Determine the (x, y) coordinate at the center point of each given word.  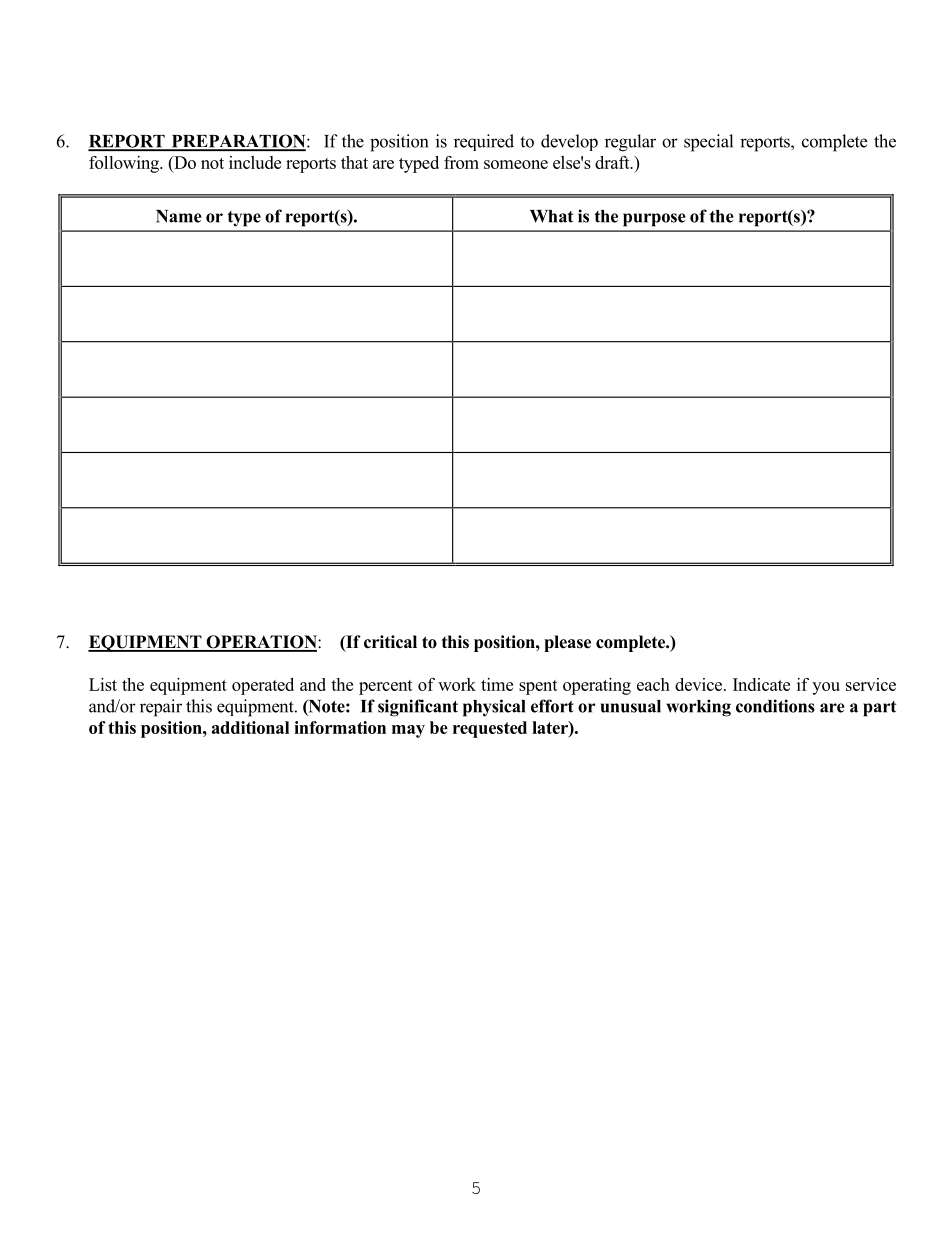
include (255, 162)
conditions (775, 706)
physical (494, 708)
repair (161, 708)
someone (516, 164)
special (708, 143)
